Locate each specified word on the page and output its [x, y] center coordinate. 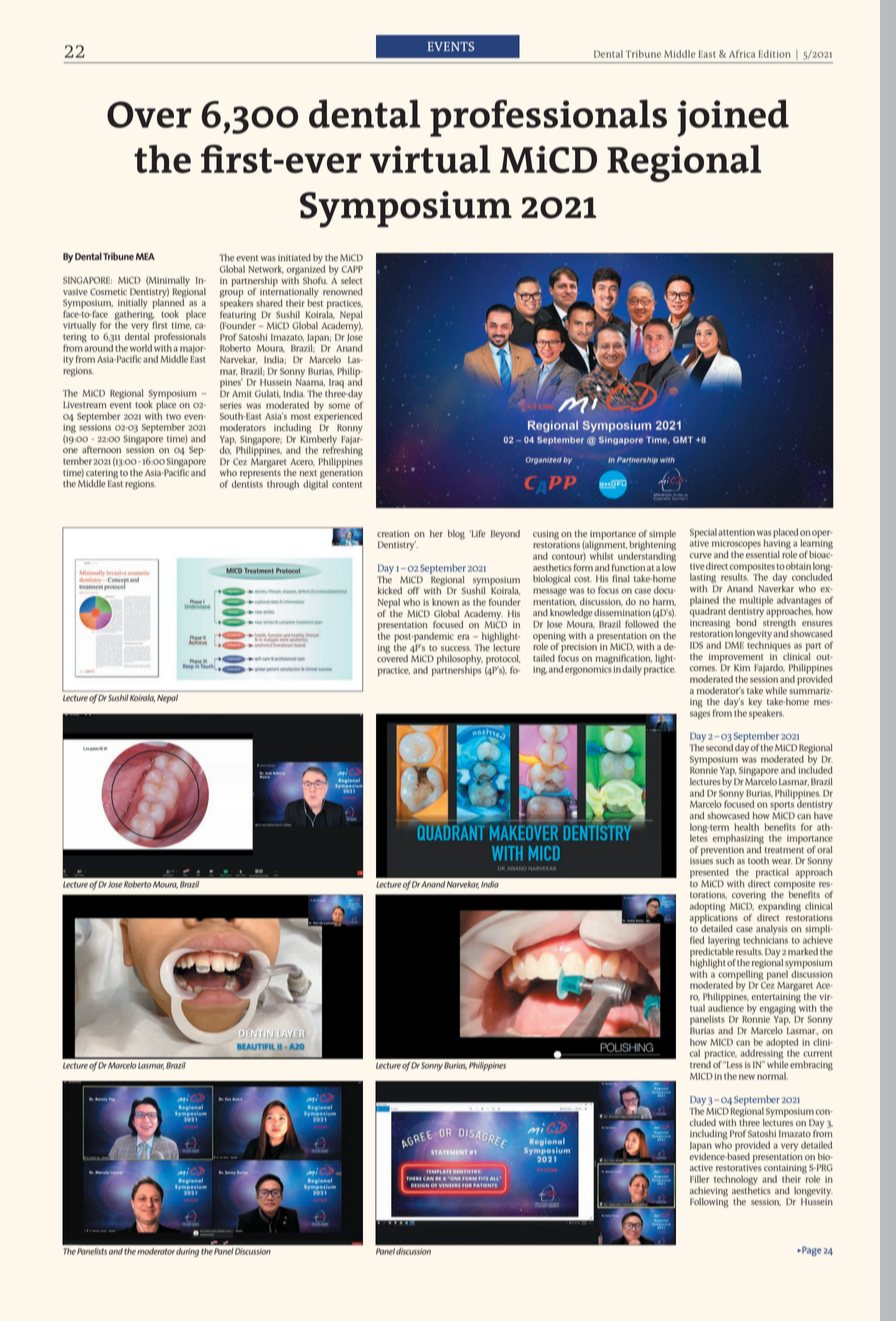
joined [733, 118]
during [187, 1252]
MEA [145, 256]
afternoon [101, 449]
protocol [503, 661]
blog [456, 535]
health [746, 827]
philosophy [460, 661]
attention [736, 532]
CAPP [352, 269]
